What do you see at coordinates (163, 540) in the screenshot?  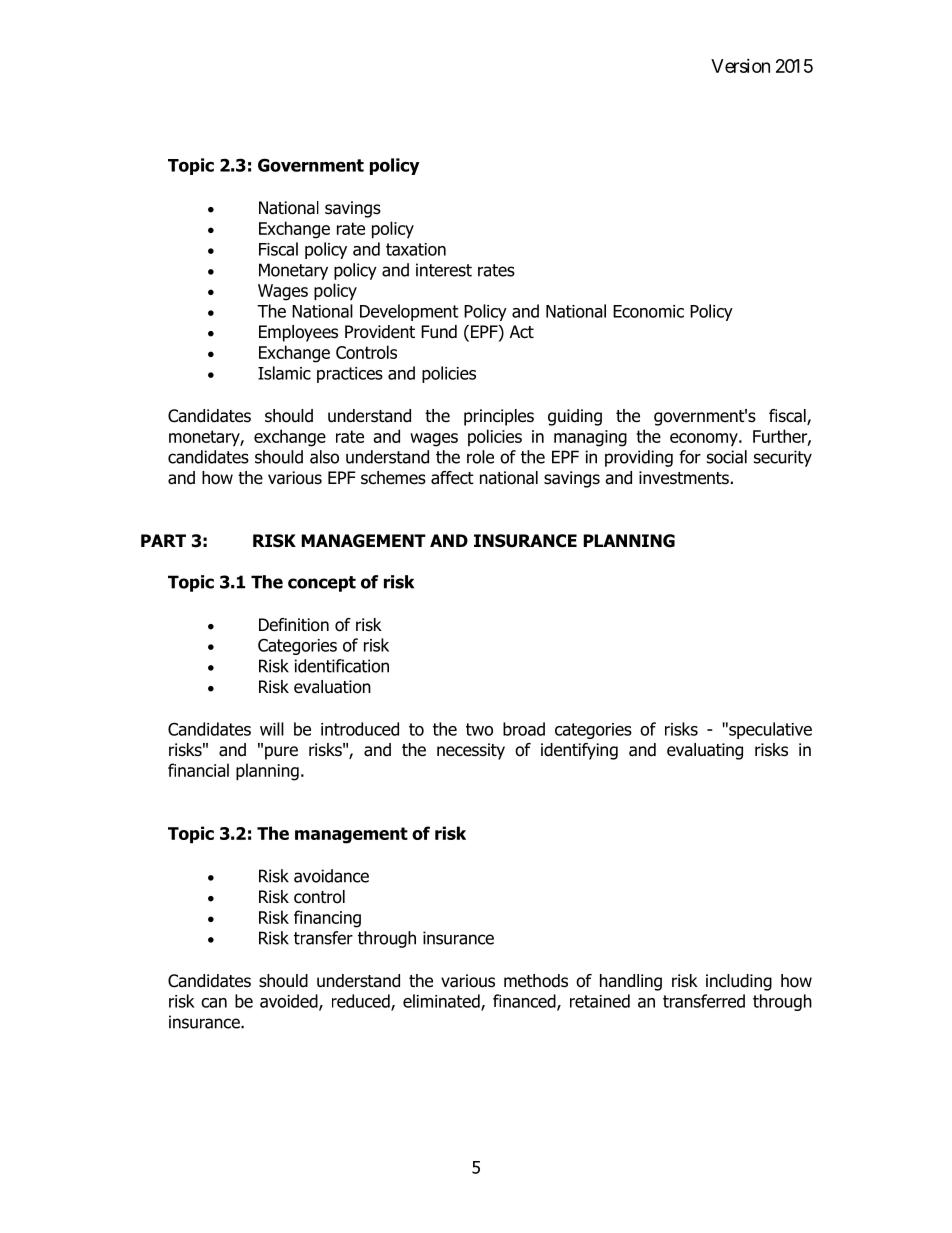 I see `PART` at bounding box center [163, 540].
